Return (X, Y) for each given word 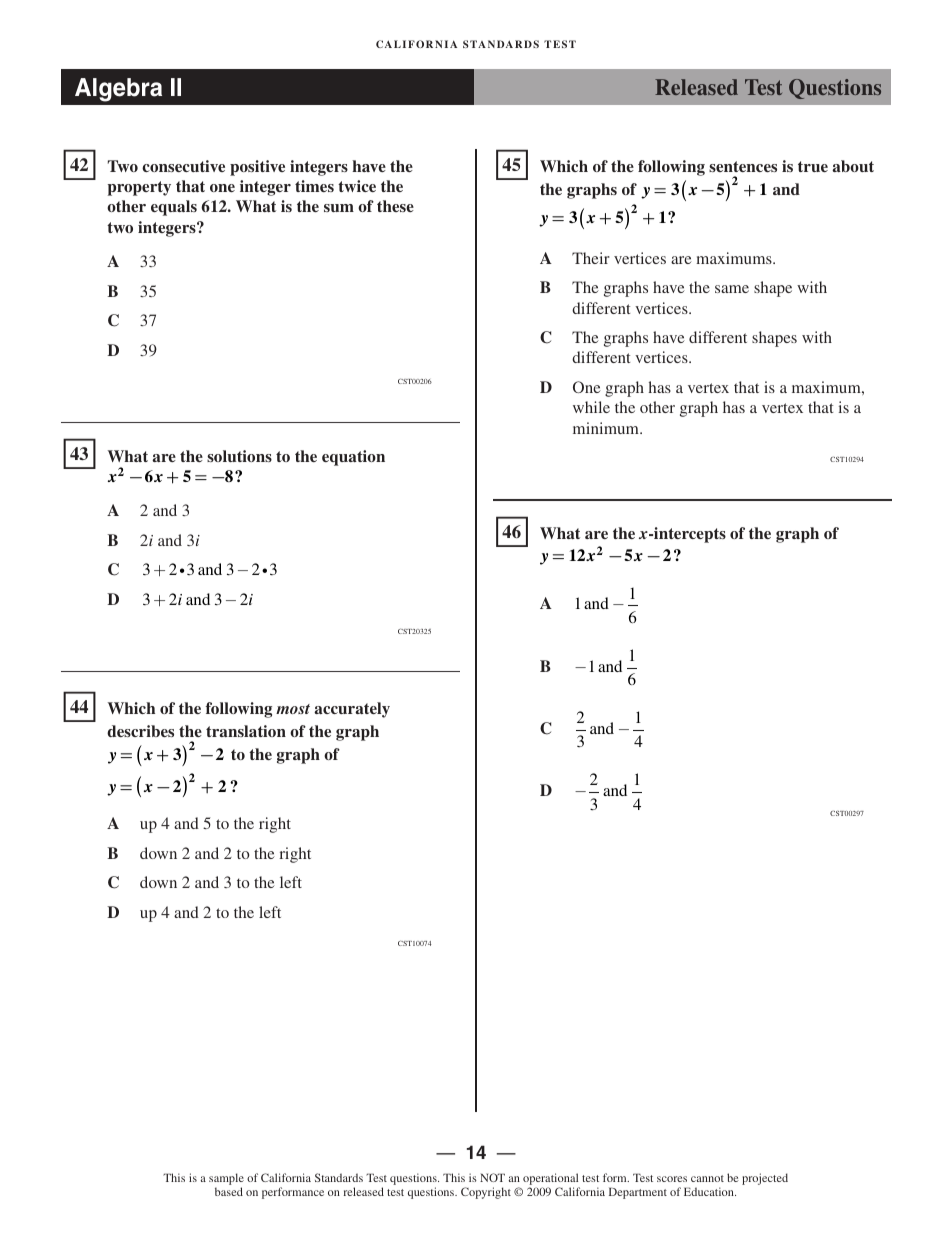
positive (257, 168)
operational (551, 1180)
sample (226, 1180)
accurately (352, 710)
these (395, 206)
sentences (743, 166)
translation (246, 731)
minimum (607, 428)
